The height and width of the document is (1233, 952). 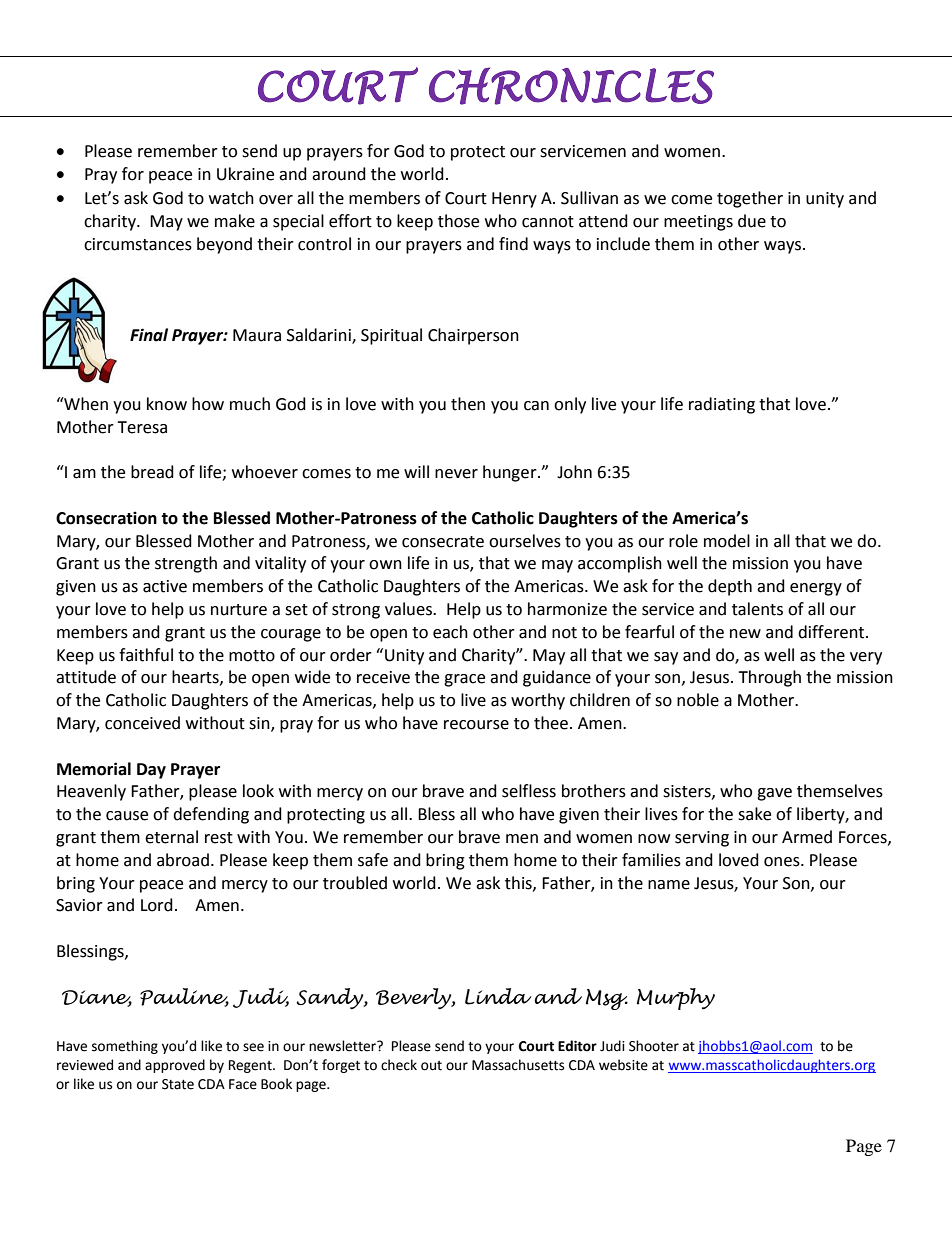 What do you see at coordinates (165, 586) in the document?
I see `active` at bounding box center [165, 586].
